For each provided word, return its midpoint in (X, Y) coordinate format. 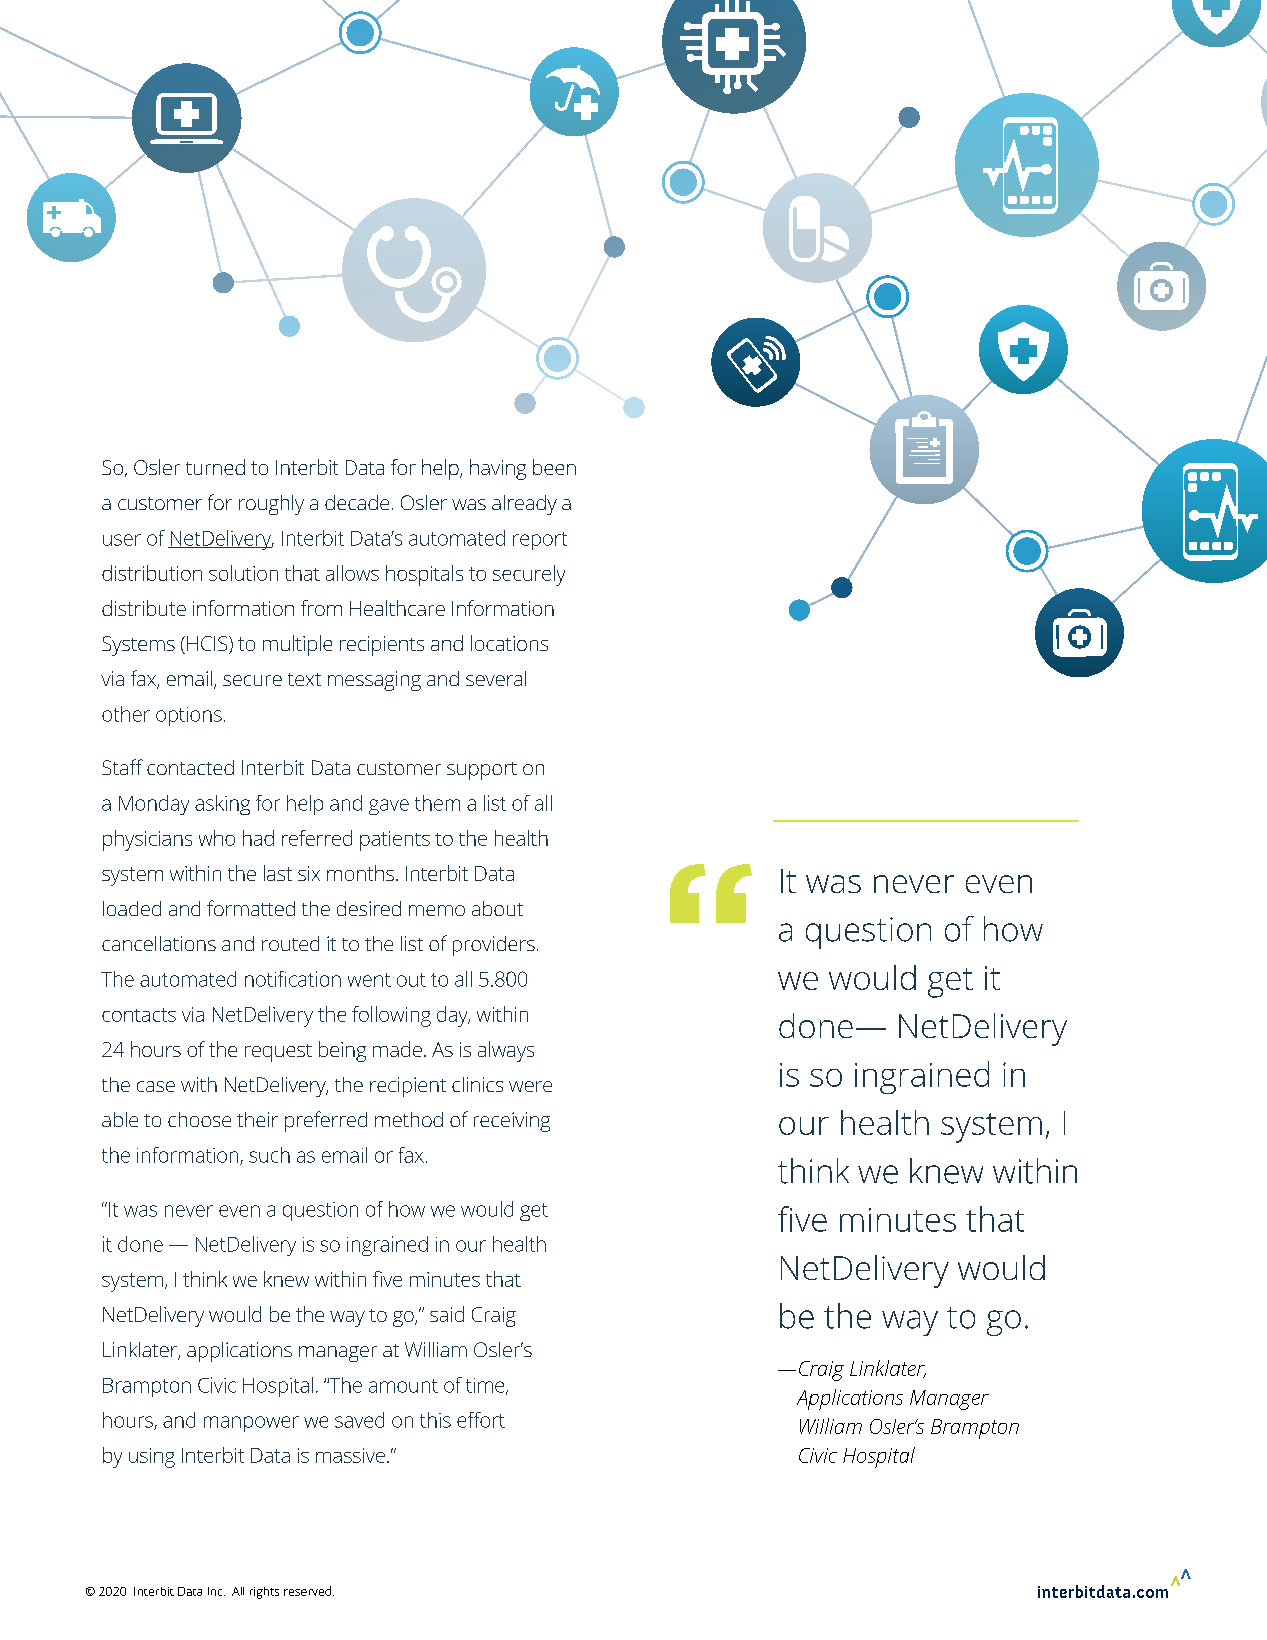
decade (357, 502)
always (506, 1051)
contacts (139, 1015)
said (447, 1314)
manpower (251, 1424)
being (342, 1051)
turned (215, 467)
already (524, 505)
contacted (190, 767)
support (482, 771)
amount (403, 1386)
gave (389, 807)
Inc (216, 1591)
